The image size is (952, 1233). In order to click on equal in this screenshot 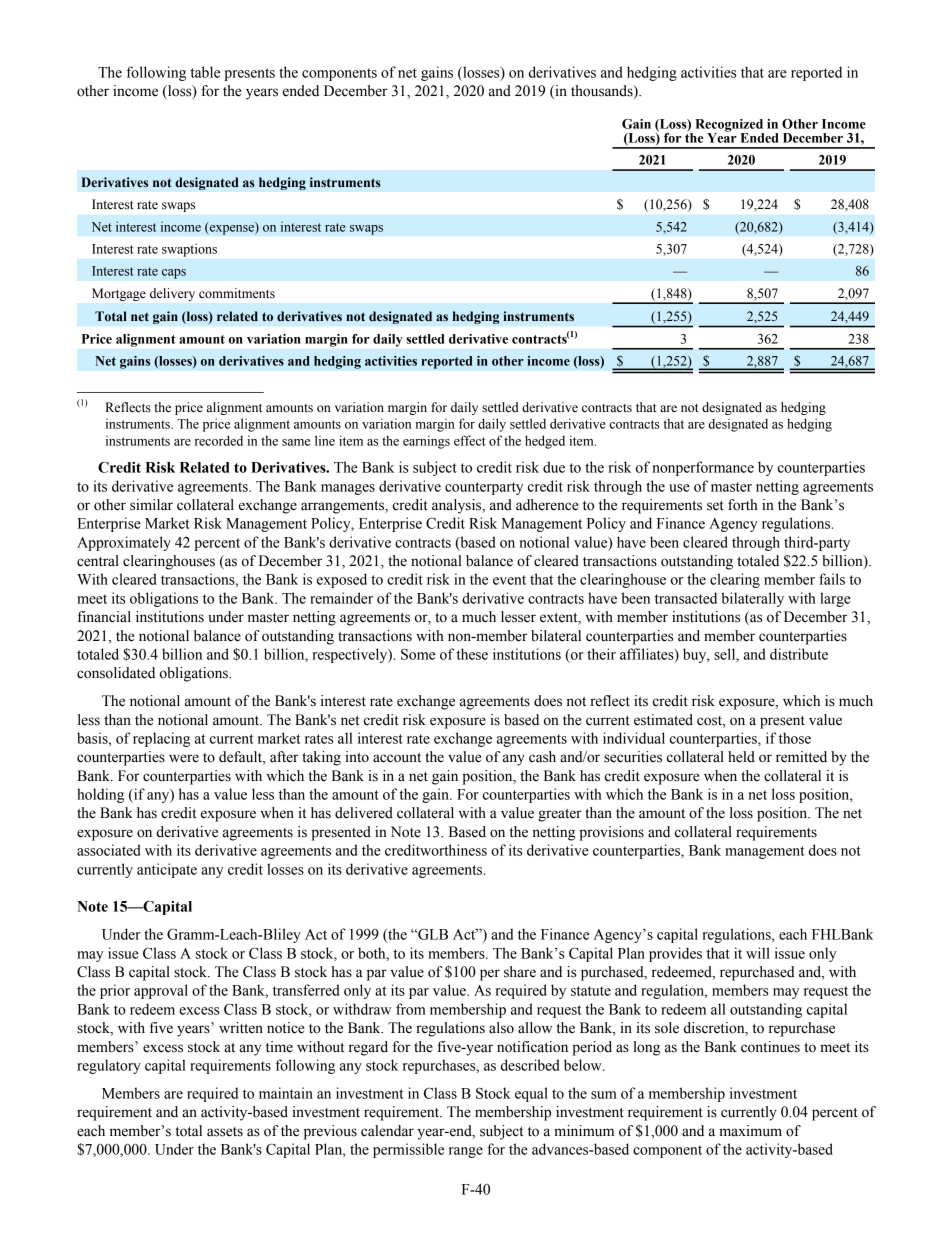, I will do `click(531, 1094)`.
